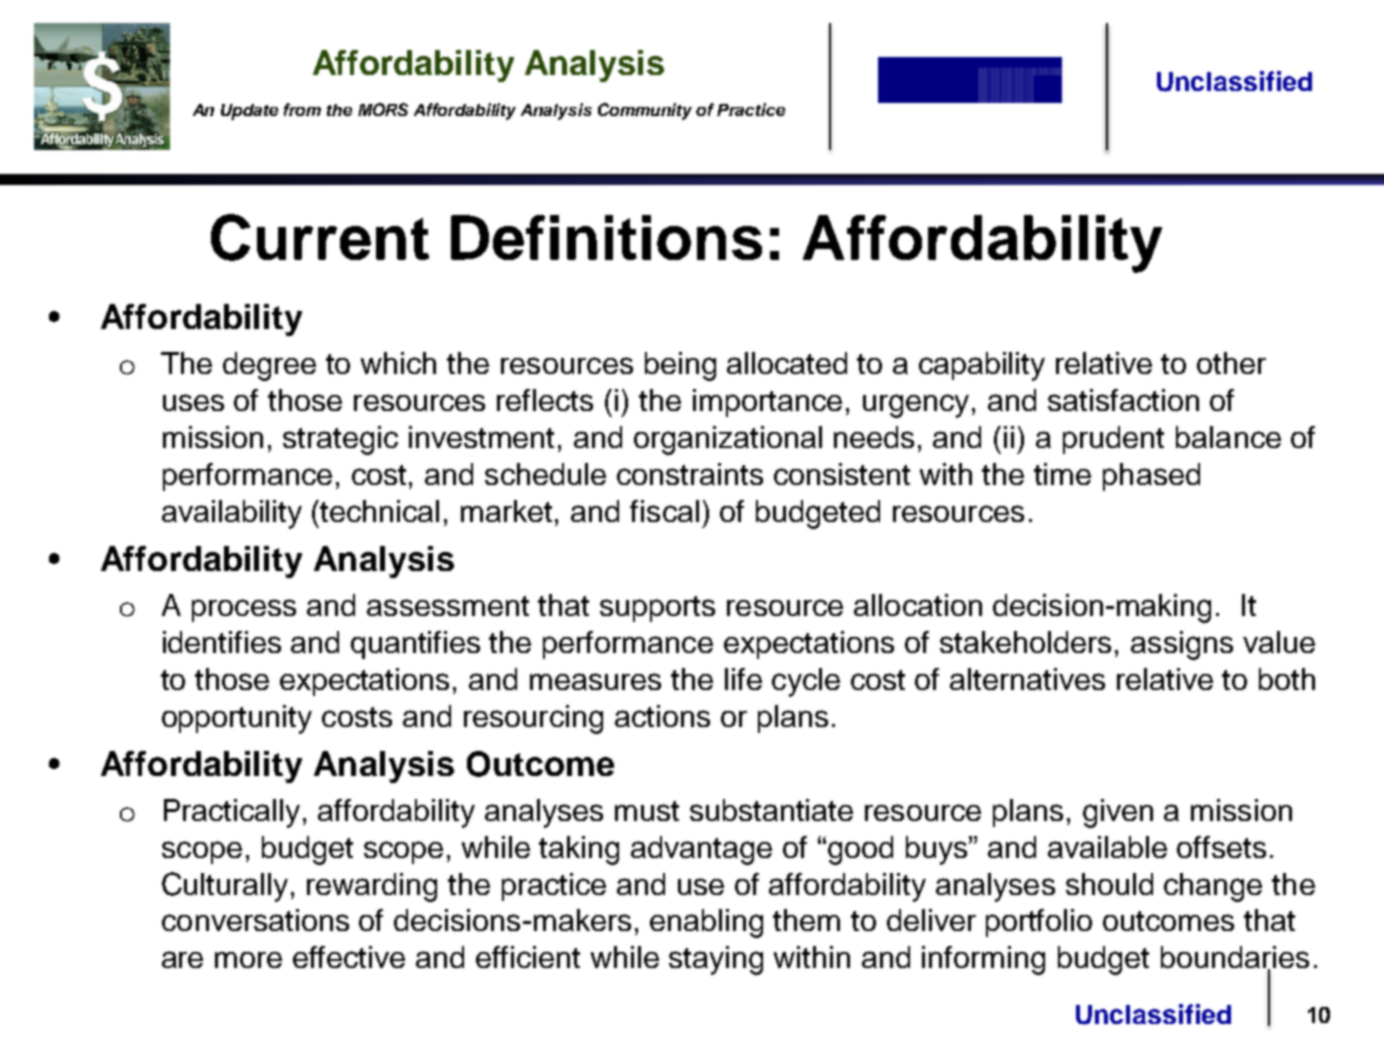 This document has width=1384, height=1038. What do you see at coordinates (645, 111) in the document?
I see `Community` at bounding box center [645, 111].
